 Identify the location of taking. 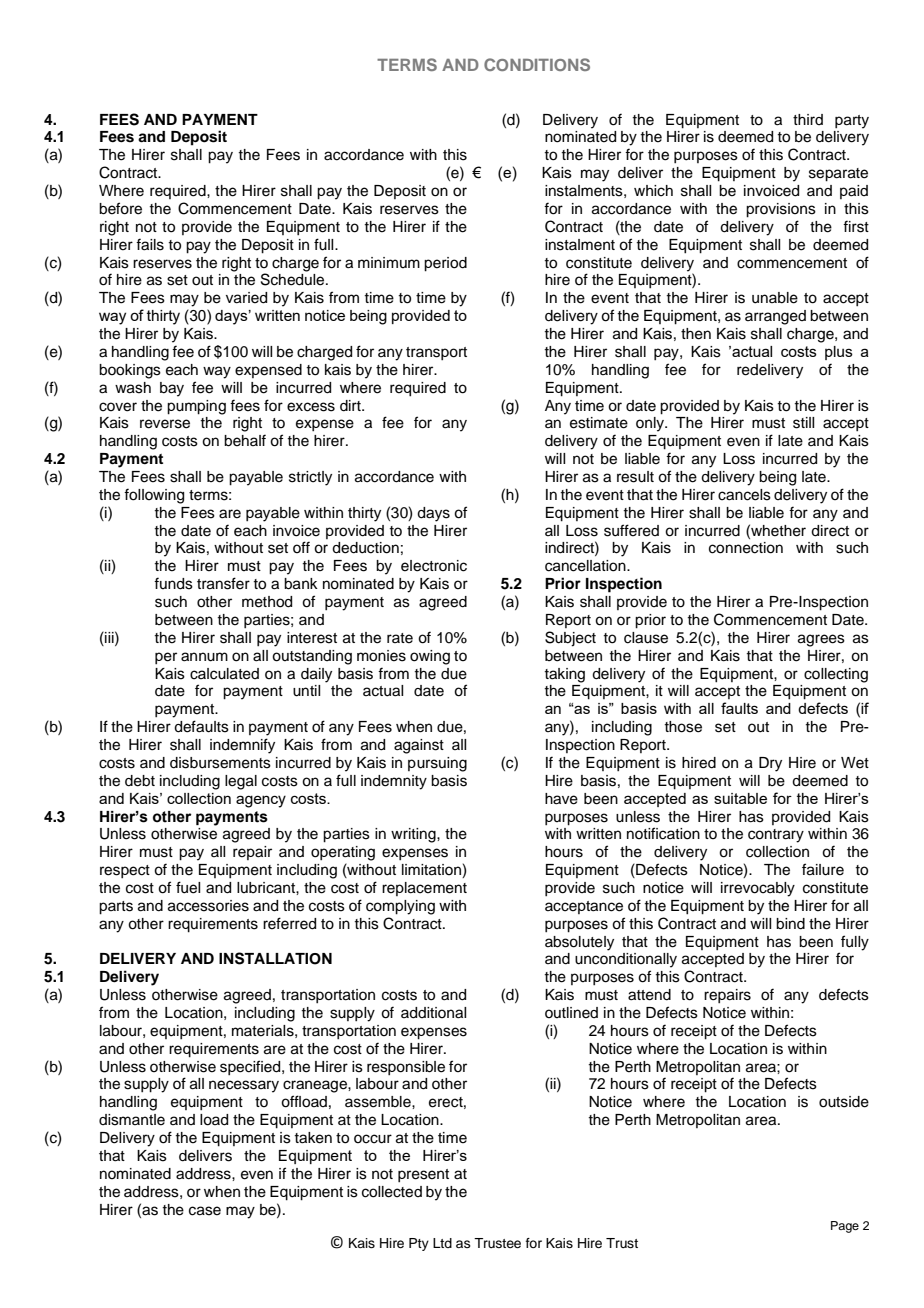
(564, 675).
